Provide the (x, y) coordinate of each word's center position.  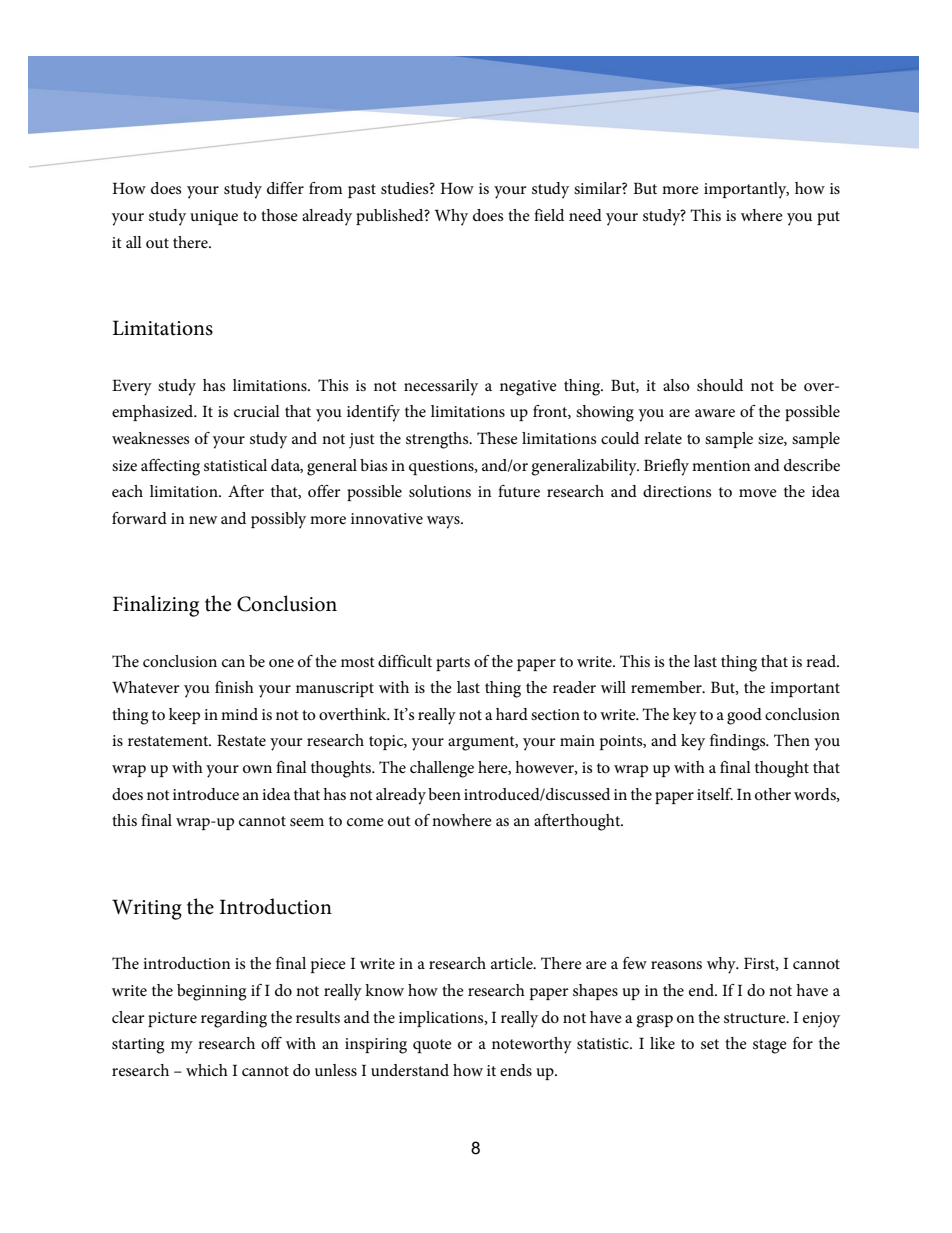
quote (432, 1046)
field (549, 215)
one (281, 663)
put (828, 218)
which (207, 1070)
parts (453, 664)
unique (214, 217)
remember (667, 687)
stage (770, 1046)
